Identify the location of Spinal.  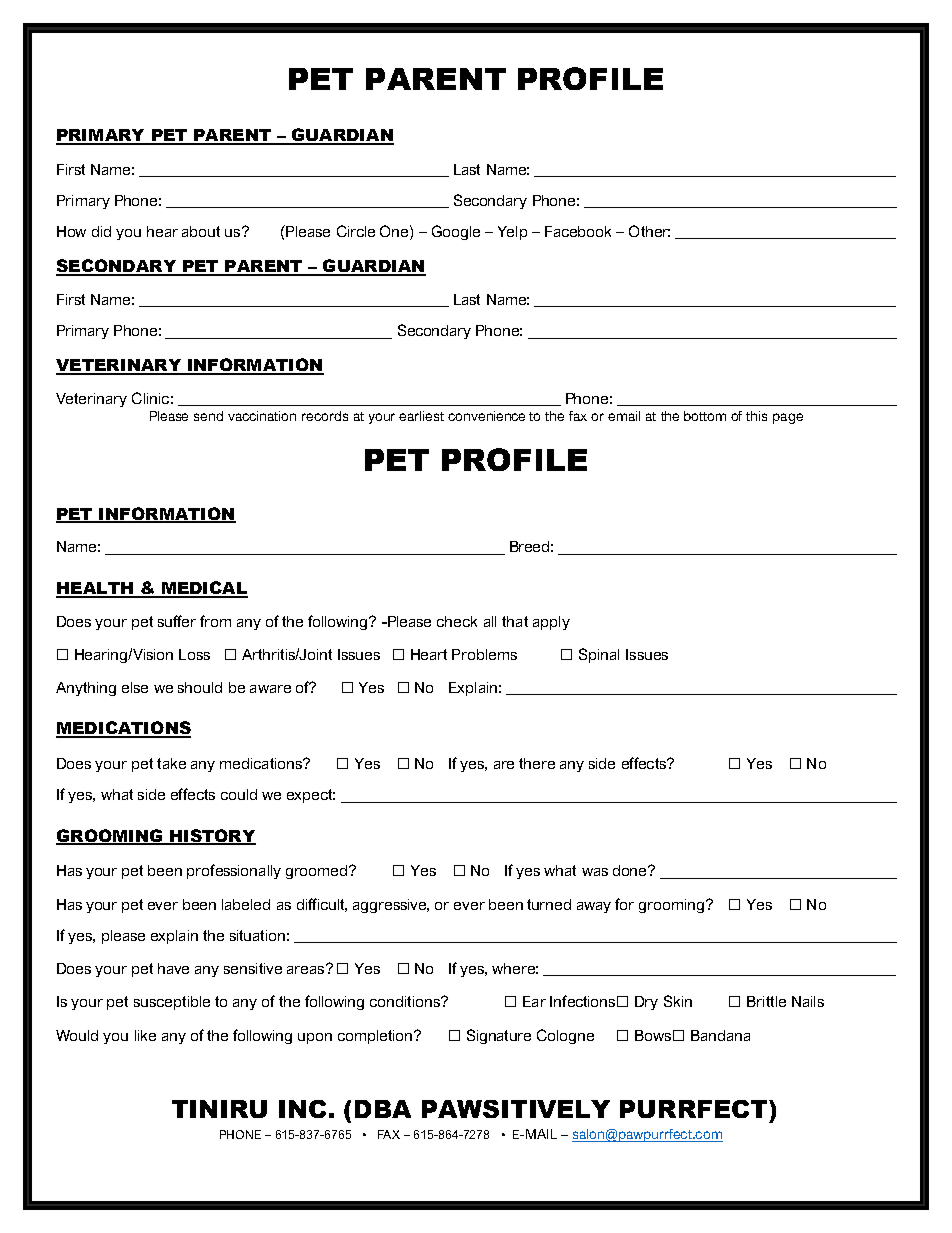
(599, 655).
